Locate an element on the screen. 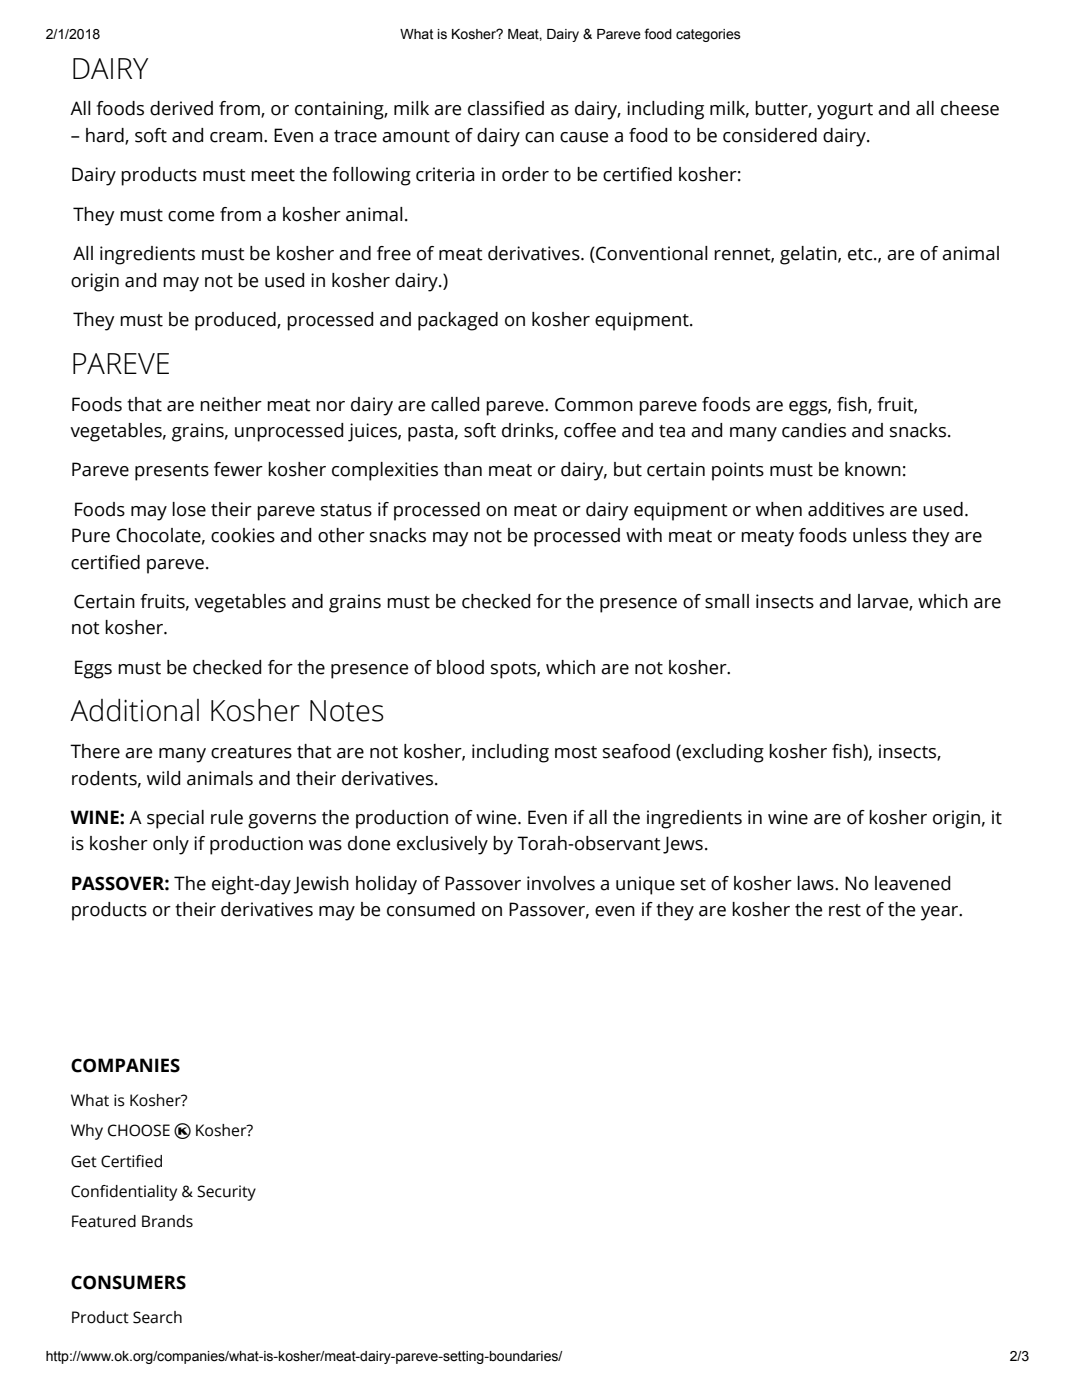  derived is located at coordinates (181, 108).
